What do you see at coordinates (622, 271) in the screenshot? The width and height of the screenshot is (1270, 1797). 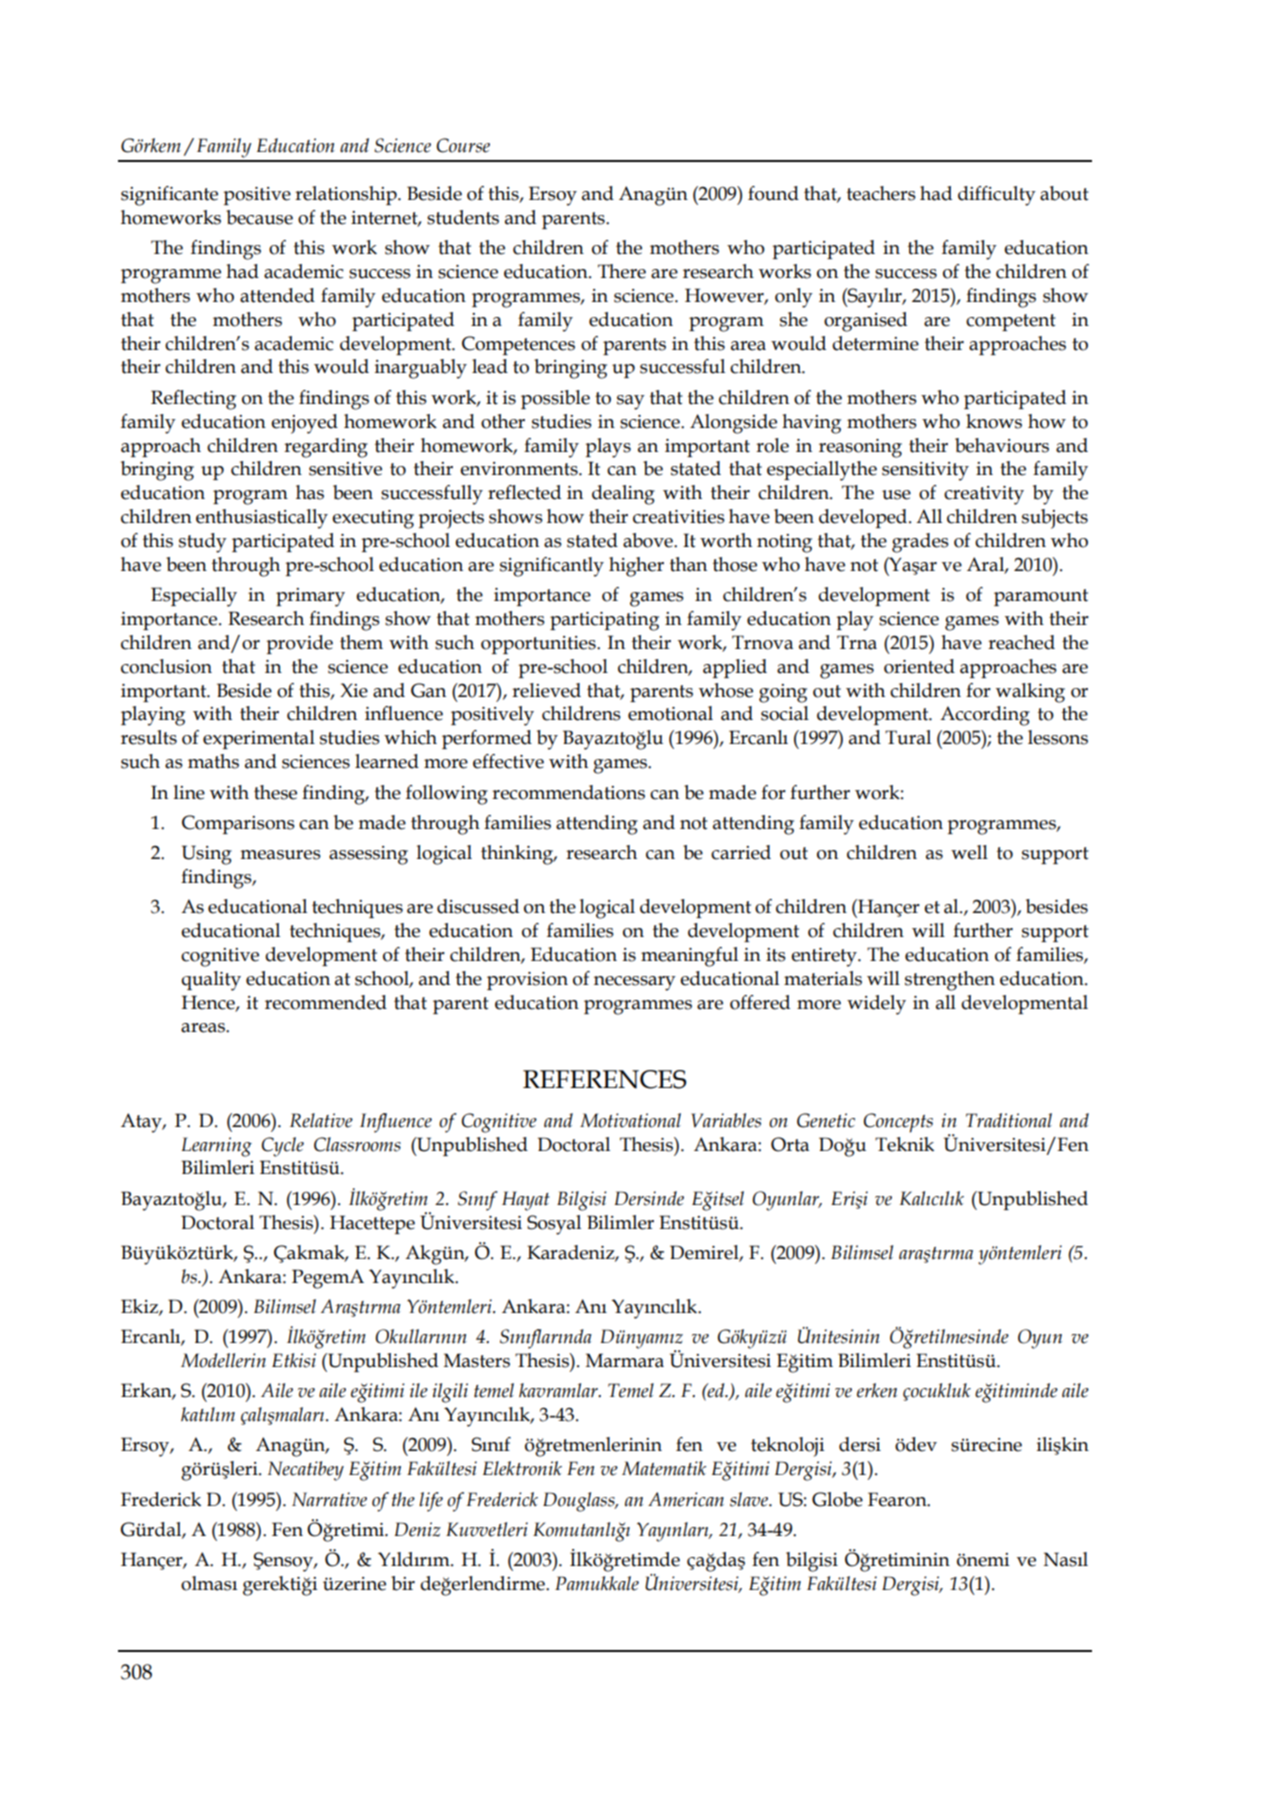 I see `There` at bounding box center [622, 271].
